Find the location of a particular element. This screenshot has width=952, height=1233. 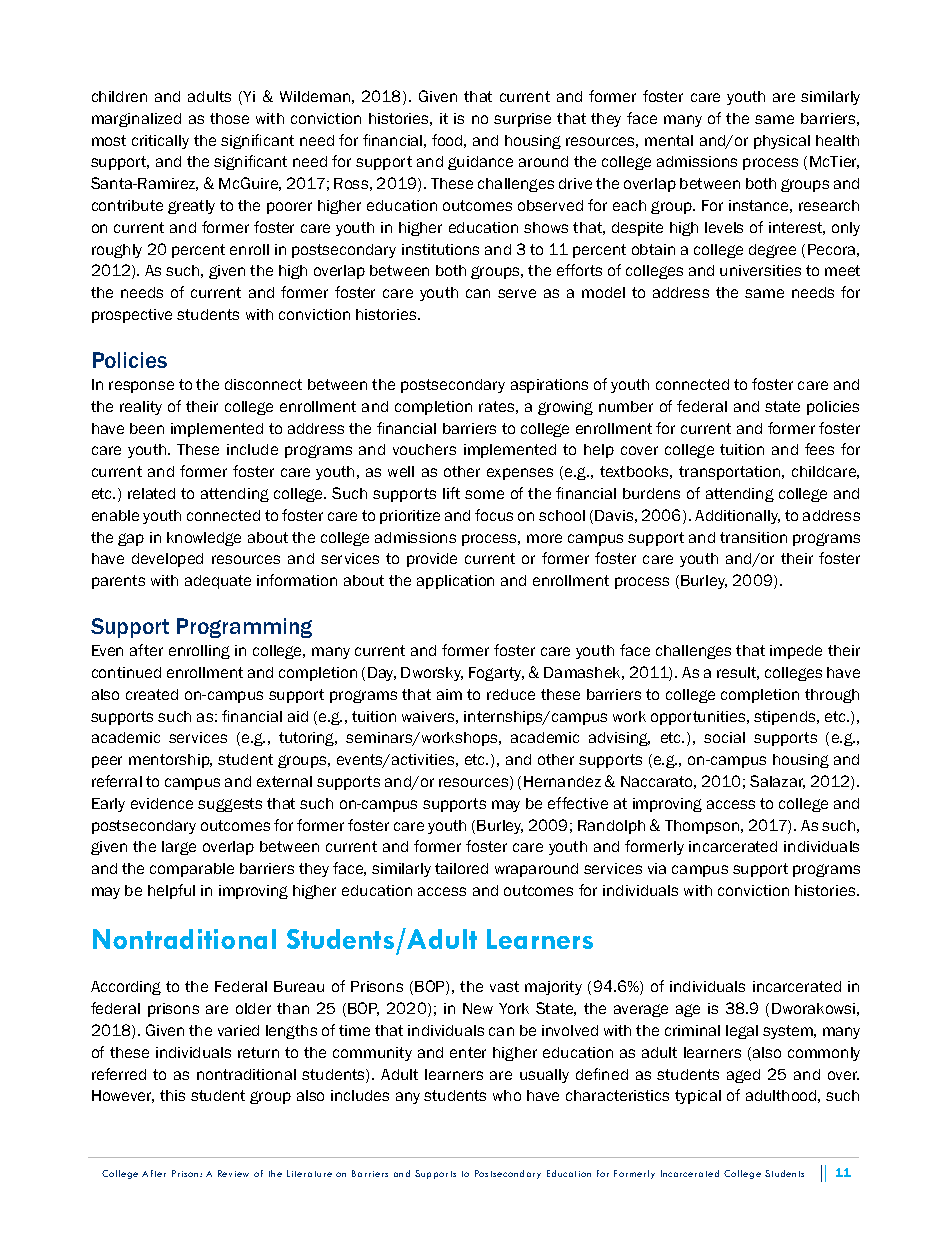

impede is located at coordinates (796, 652).
